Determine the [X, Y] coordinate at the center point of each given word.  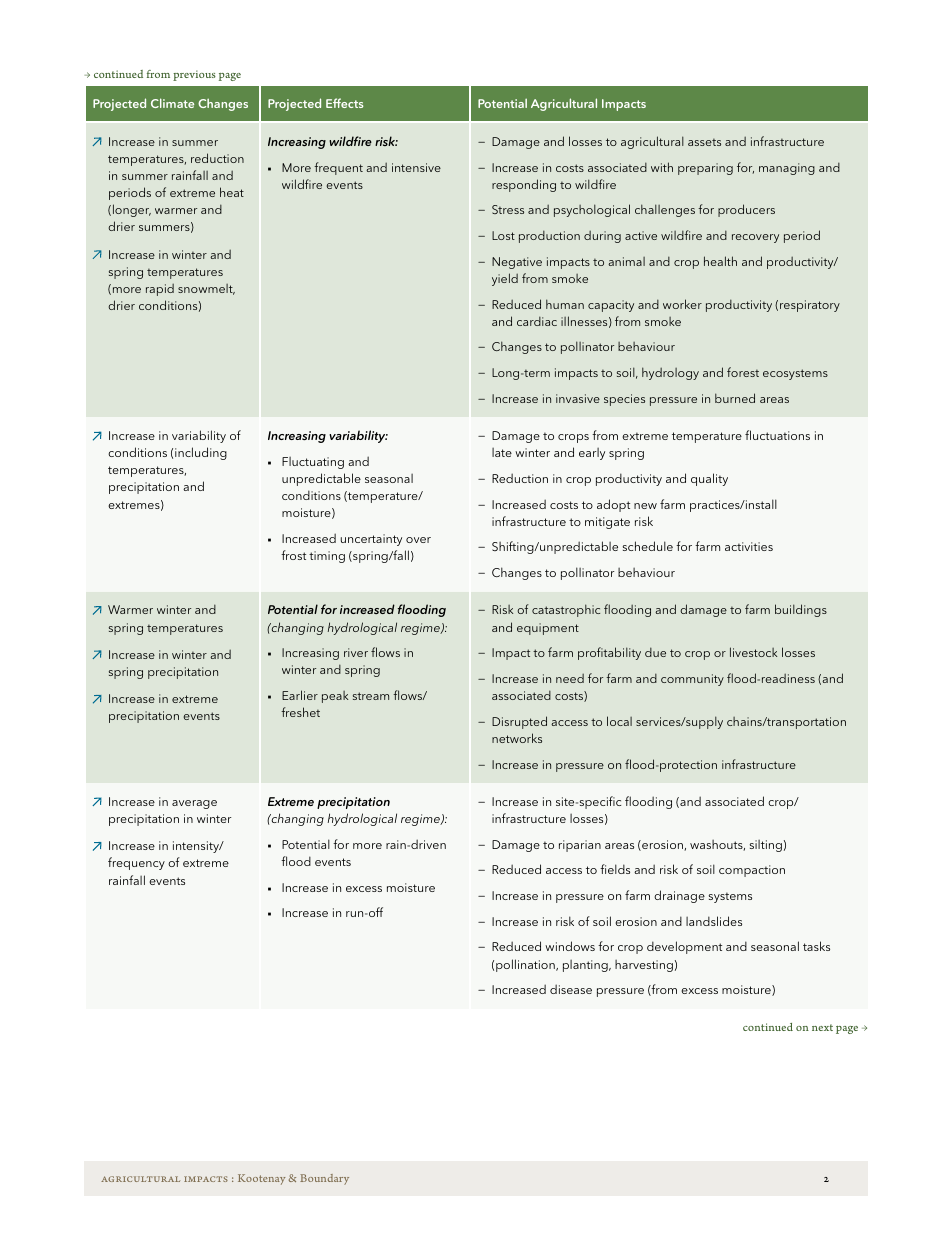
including [201, 453]
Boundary [324, 1179]
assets [704, 142]
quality [709, 479]
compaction [752, 871]
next [822, 1027]
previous [194, 75]
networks [517, 738]
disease [571, 989]
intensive [416, 167]
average [194, 804]
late [502, 452]
